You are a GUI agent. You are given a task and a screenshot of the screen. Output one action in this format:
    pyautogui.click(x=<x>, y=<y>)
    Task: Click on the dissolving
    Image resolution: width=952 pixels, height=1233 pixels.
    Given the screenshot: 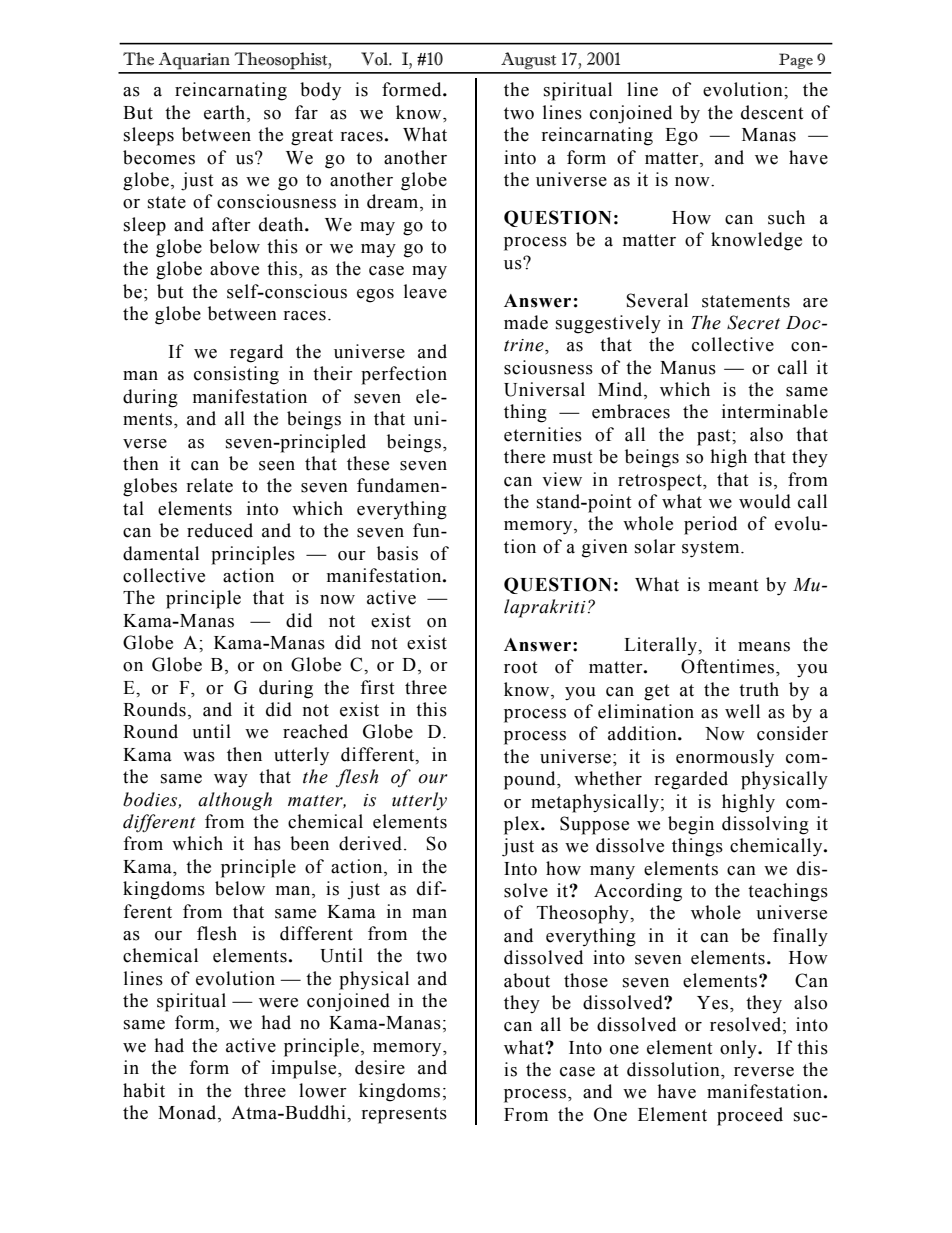 What is the action you would take?
    pyautogui.click(x=765, y=825)
